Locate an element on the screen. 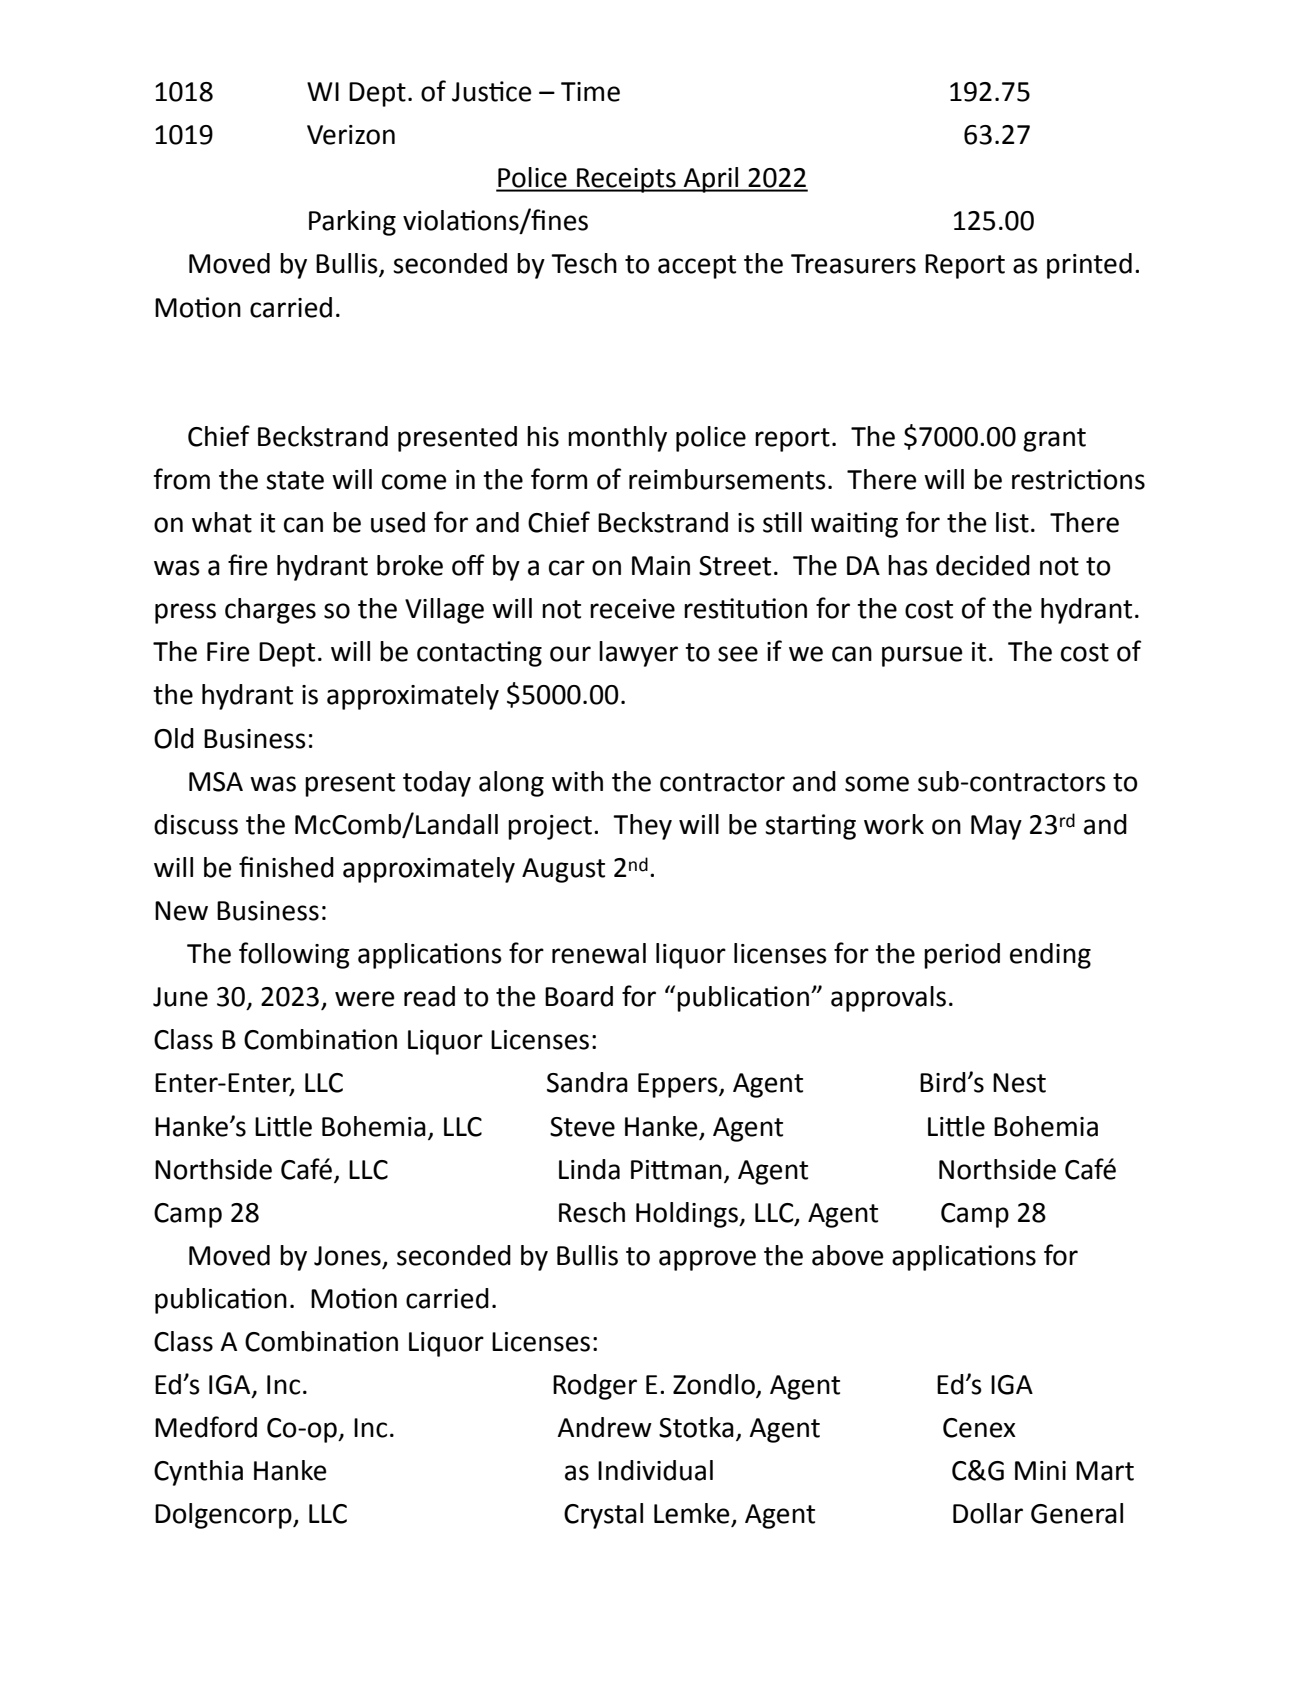 This screenshot has height=1687, width=1304. Board is located at coordinates (579, 996).
